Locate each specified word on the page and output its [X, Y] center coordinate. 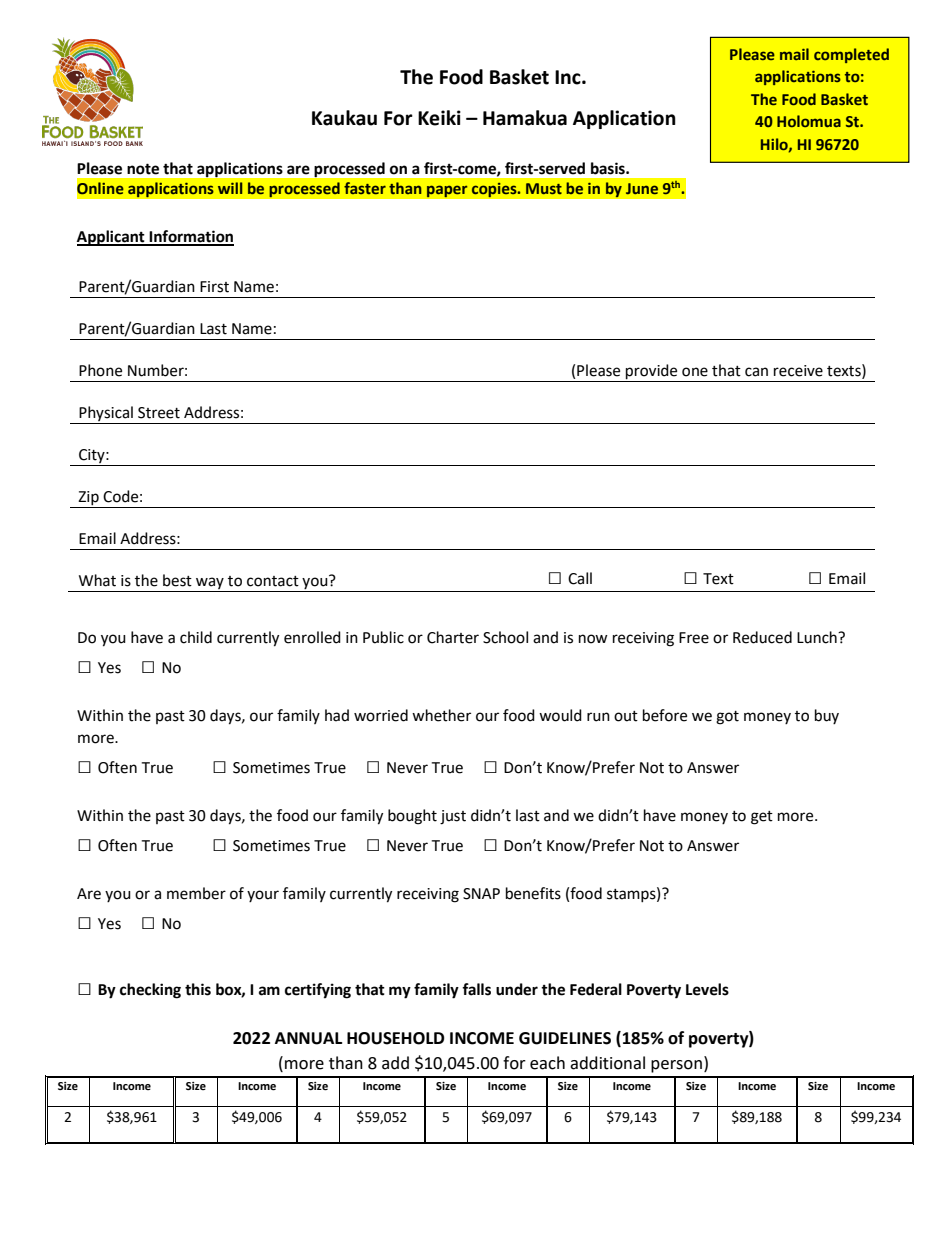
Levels [707, 989]
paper [447, 191]
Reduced [762, 637]
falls [476, 989]
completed [851, 55]
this [198, 989]
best [177, 580]
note [143, 169]
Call [580, 578]
